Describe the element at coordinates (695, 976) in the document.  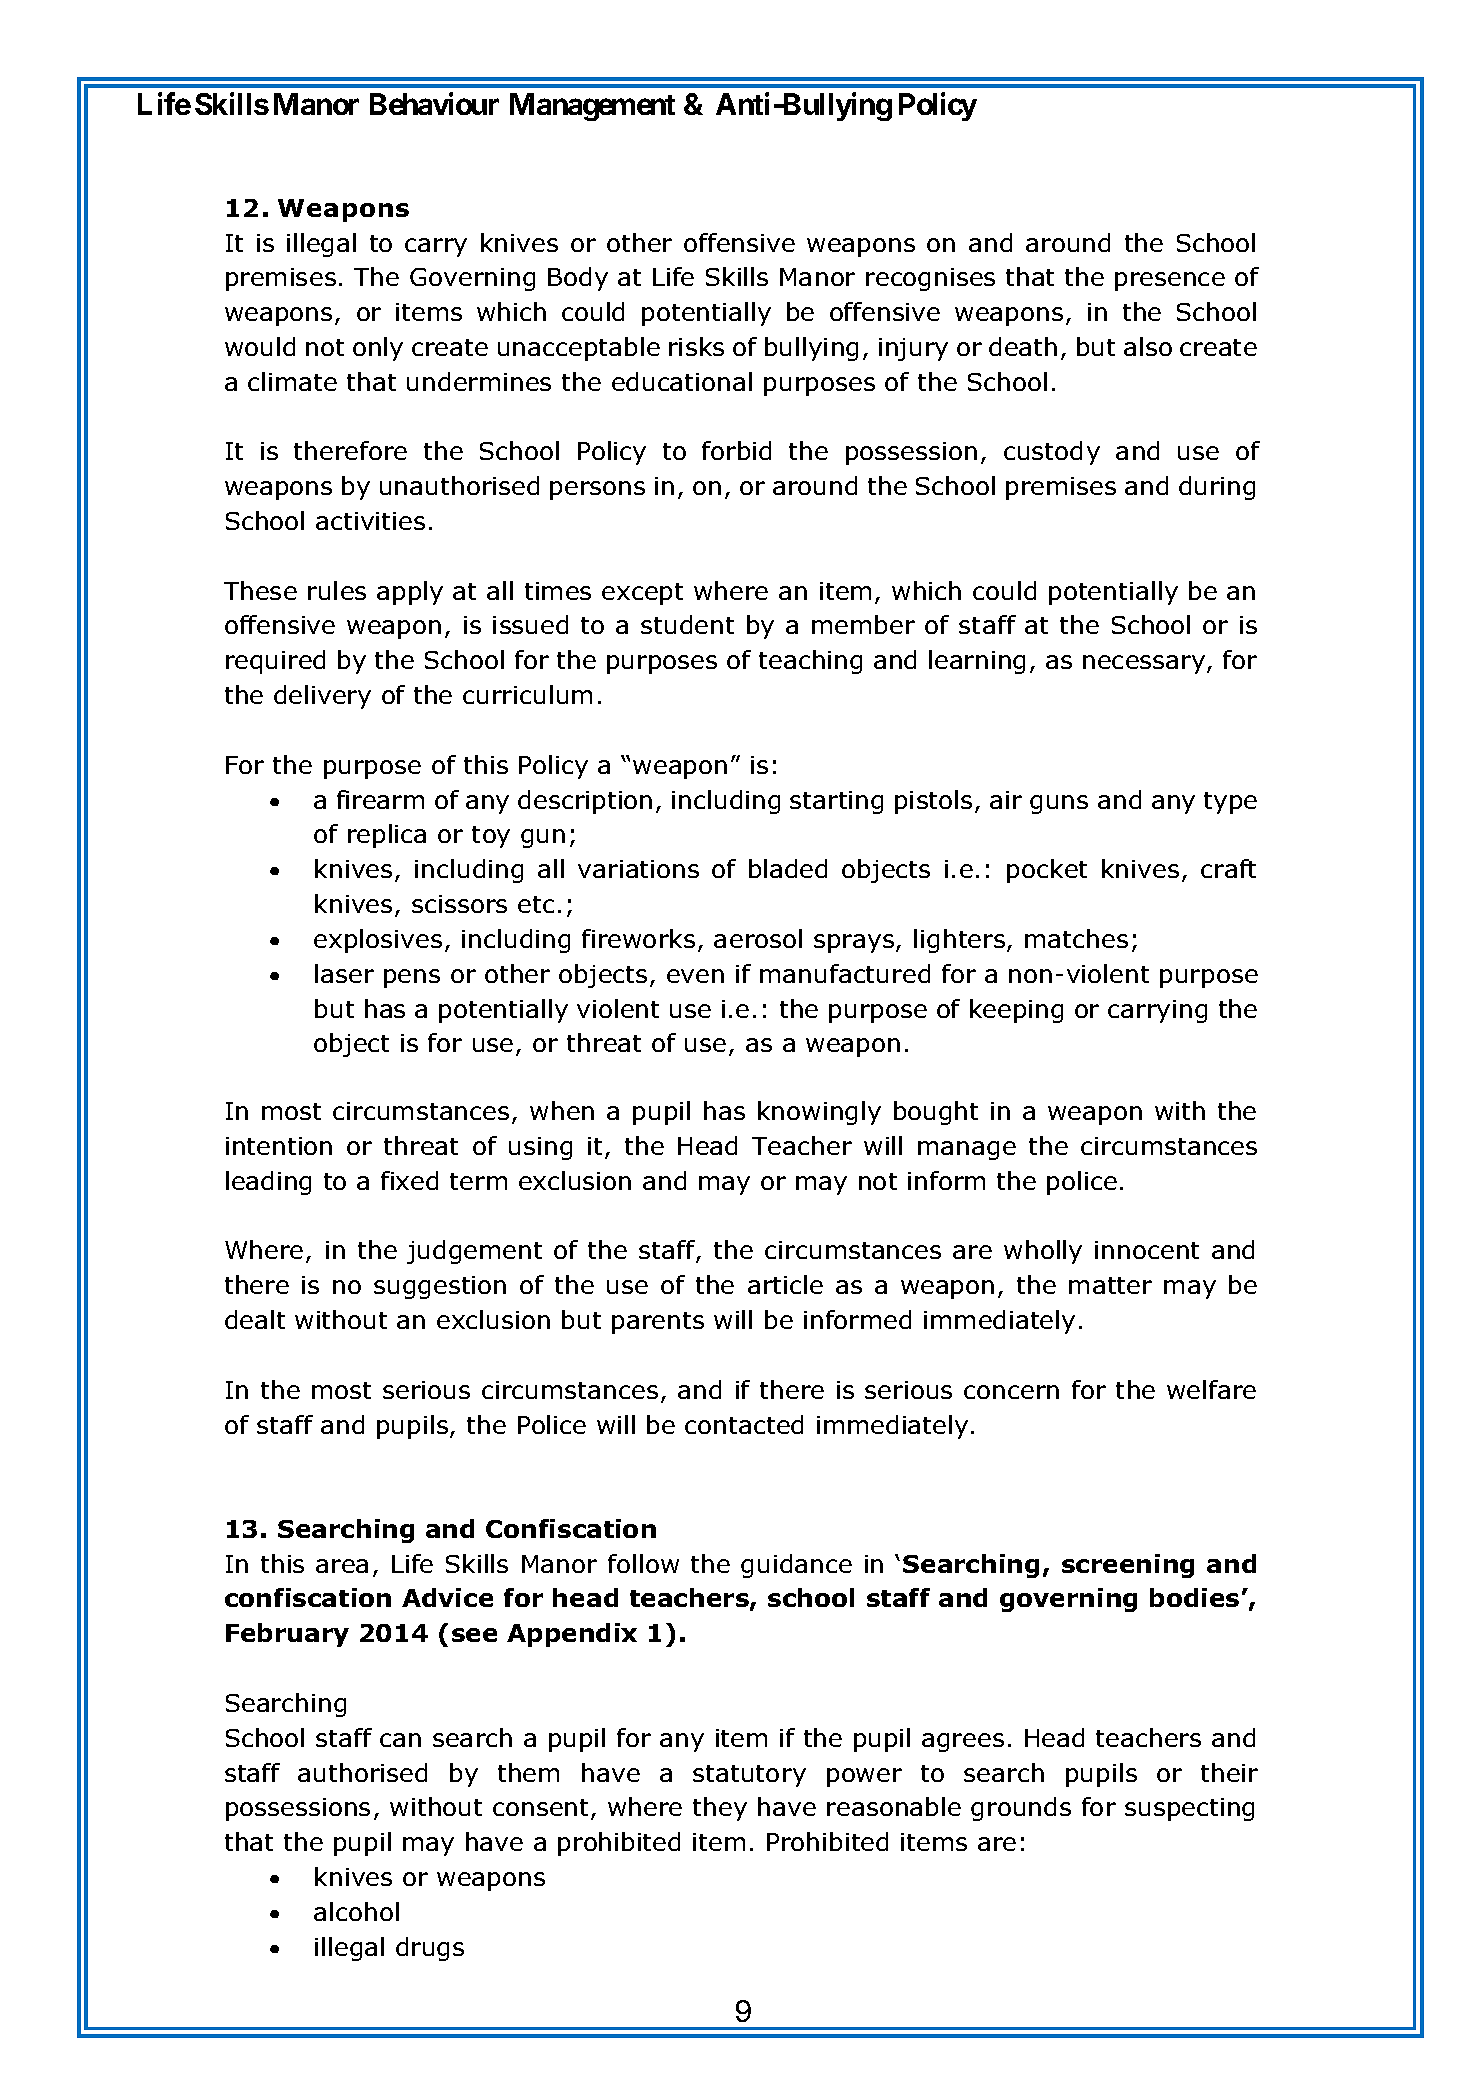
I see `even` at that location.
